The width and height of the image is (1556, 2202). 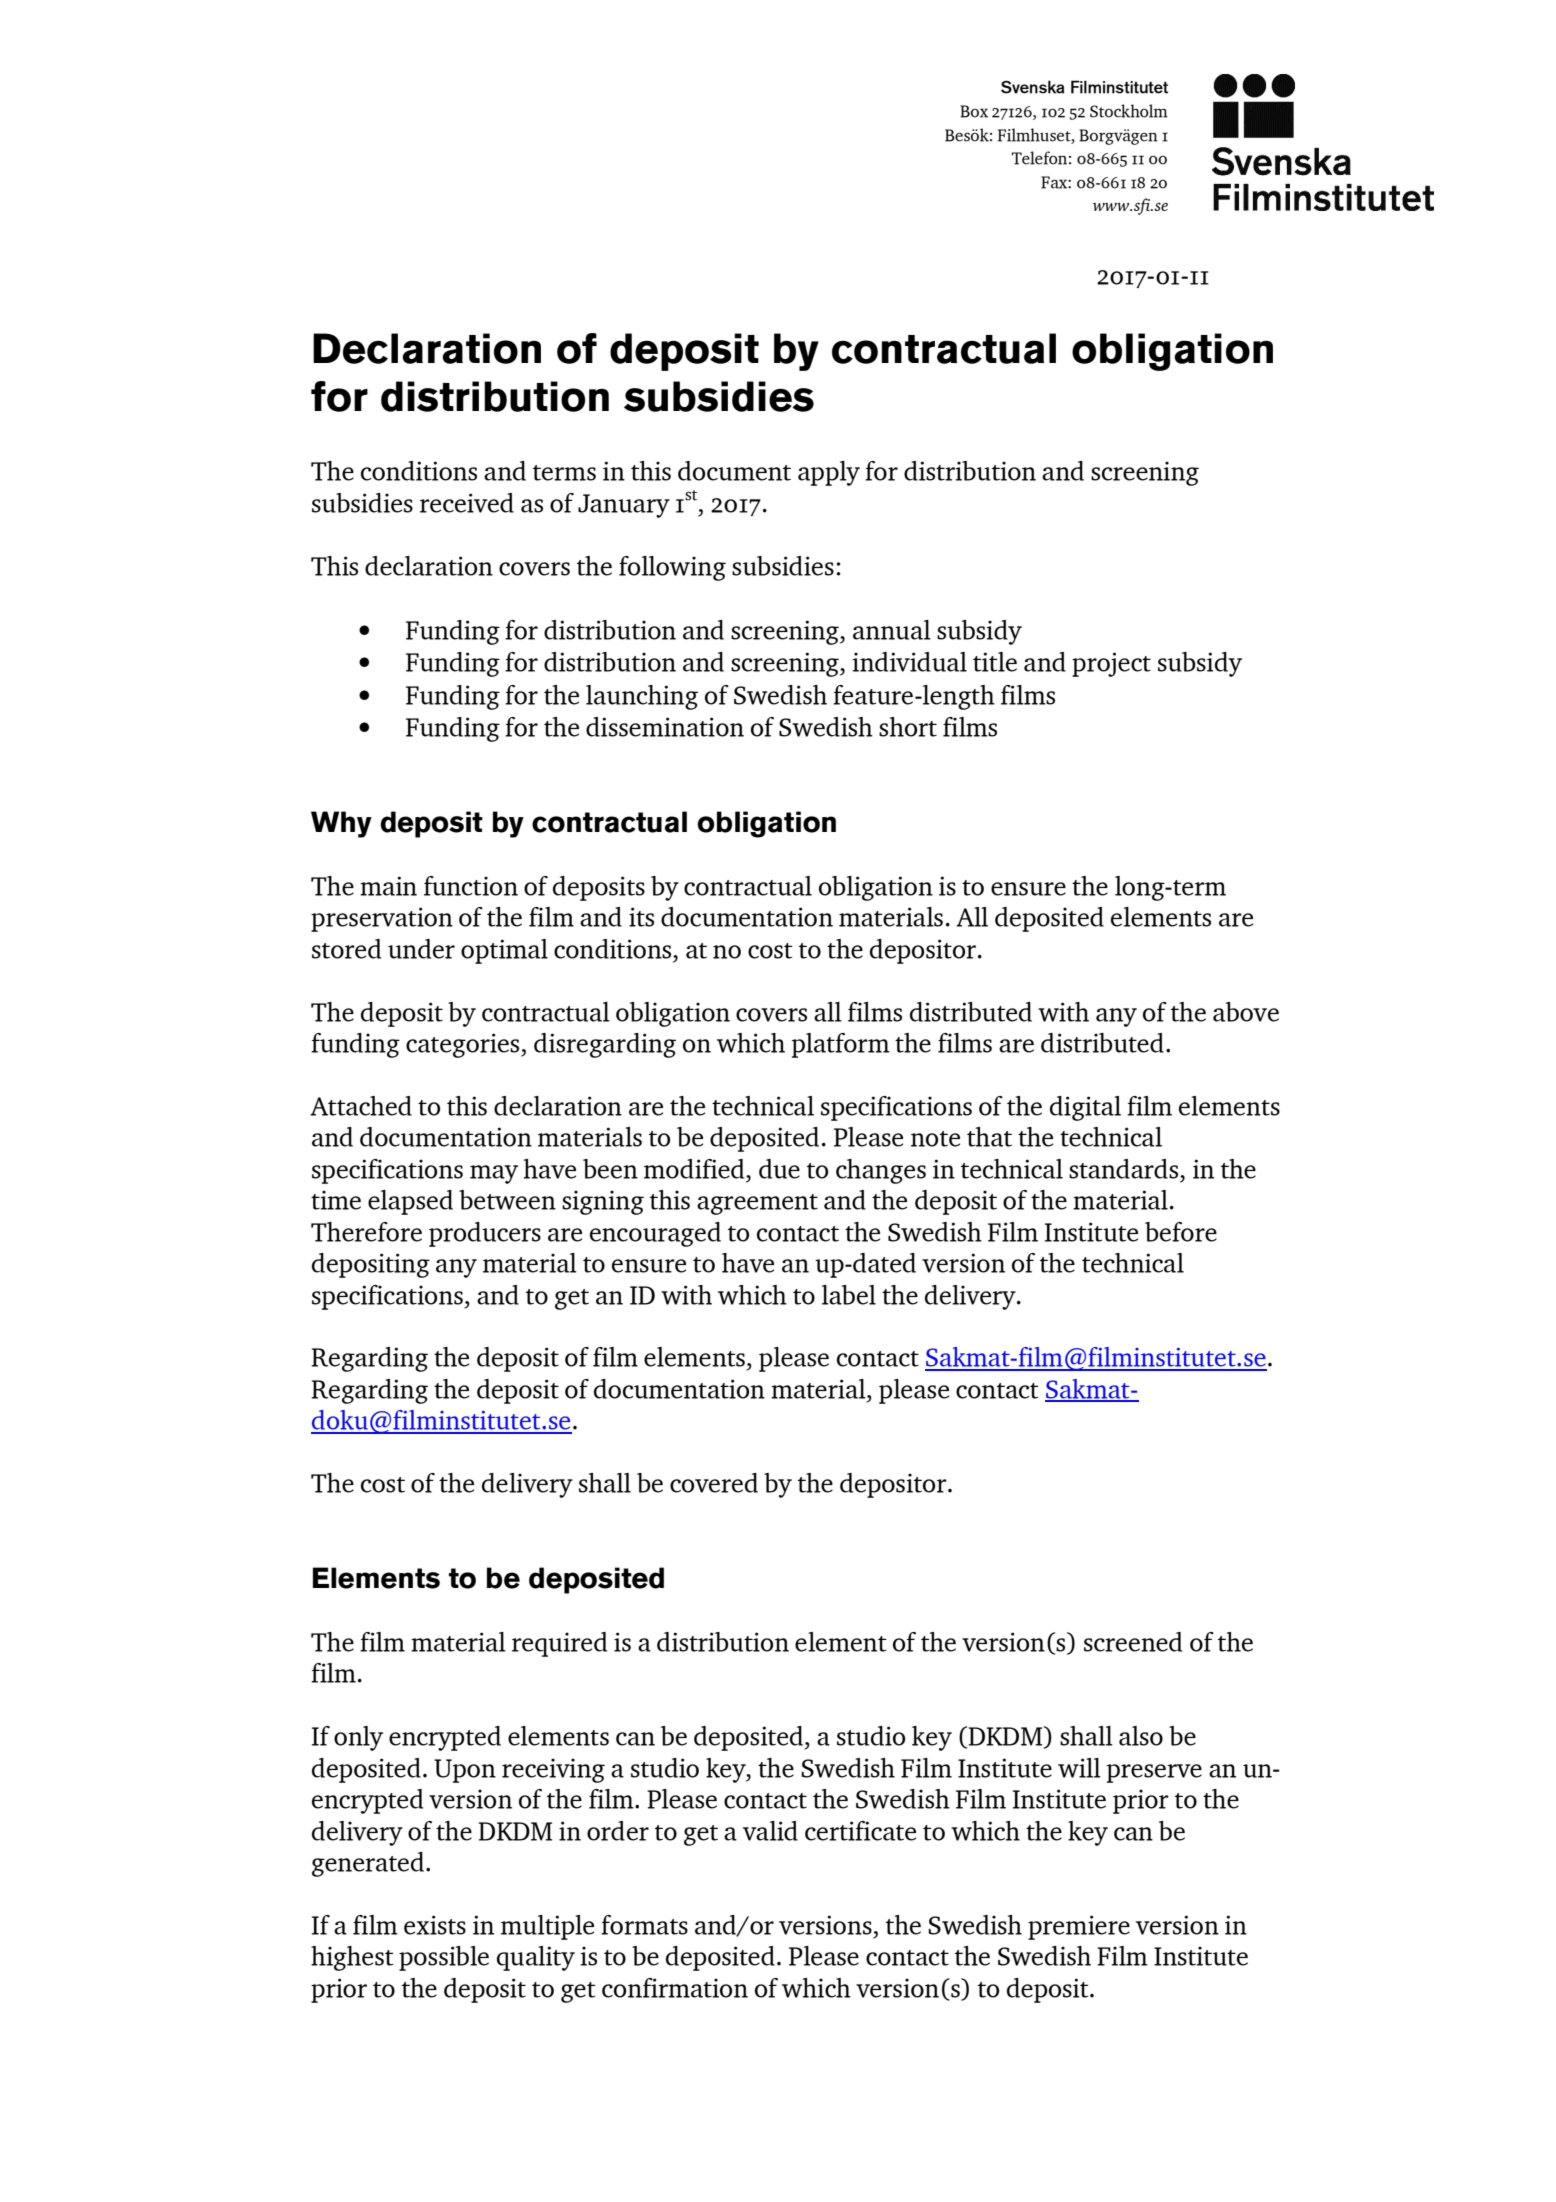 I want to click on Box, so click(x=974, y=111).
